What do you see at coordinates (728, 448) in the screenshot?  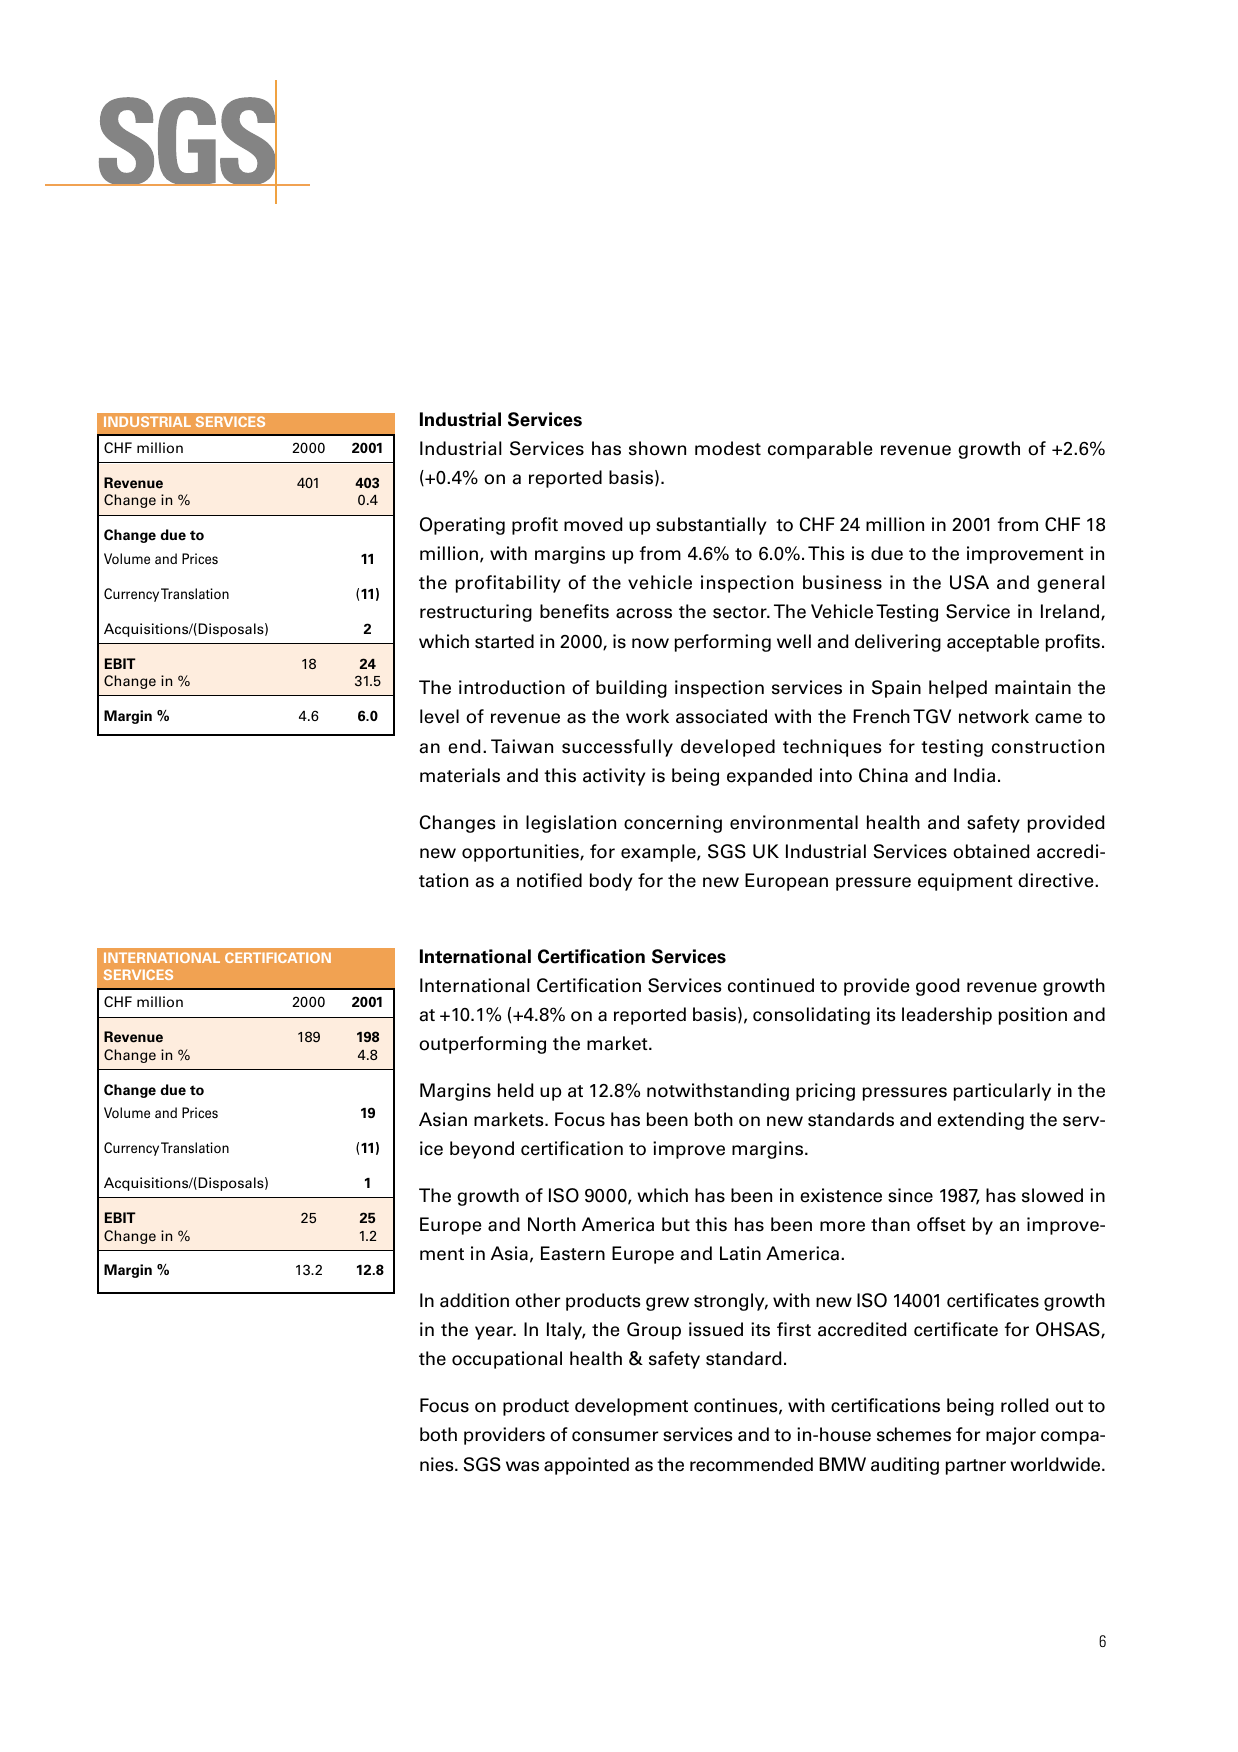 I see `modest` at bounding box center [728, 448].
